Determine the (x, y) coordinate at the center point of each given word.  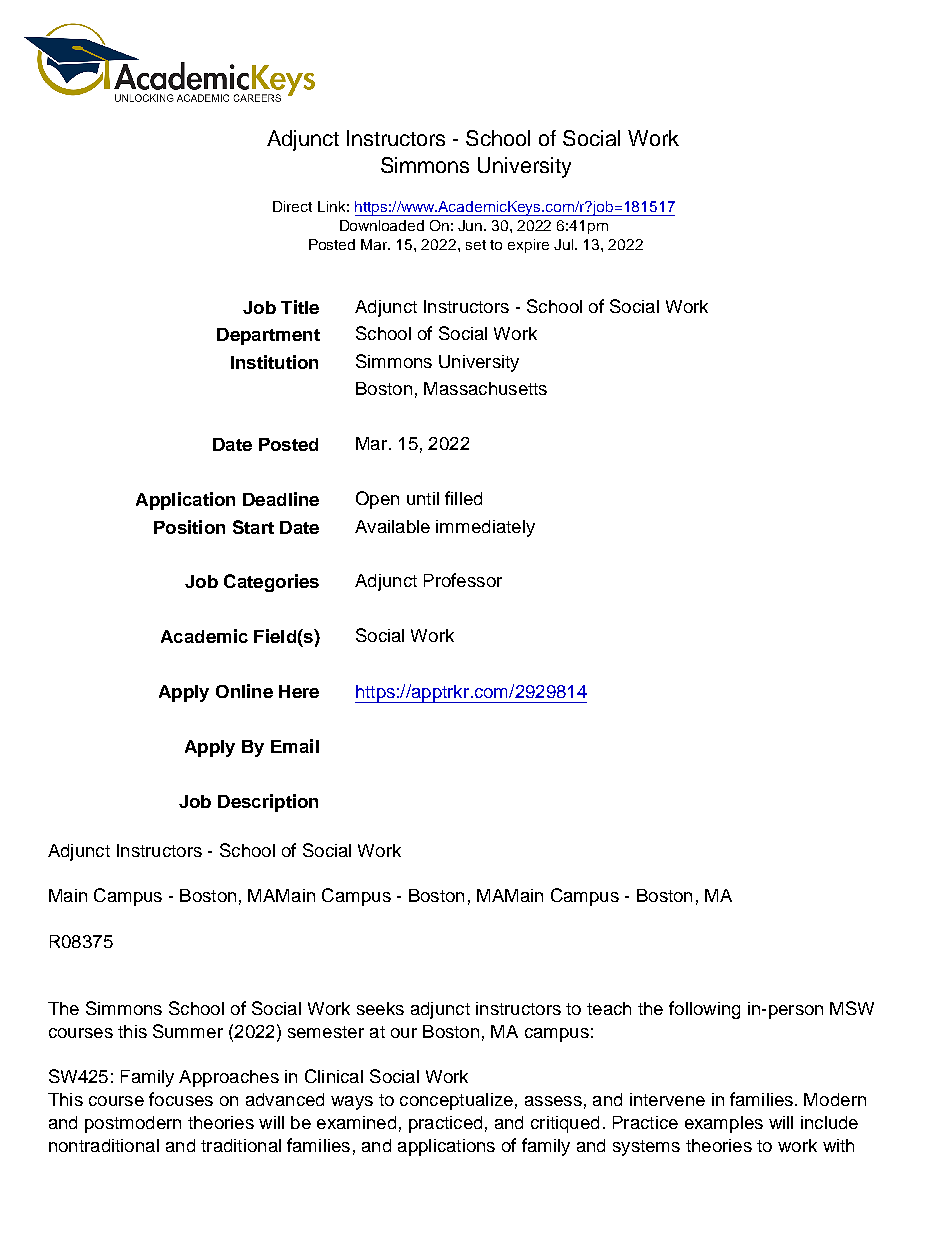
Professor (463, 580)
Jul (565, 244)
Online (244, 691)
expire (528, 246)
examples (724, 1124)
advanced (285, 1099)
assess (553, 1101)
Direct (292, 206)
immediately (485, 528)
